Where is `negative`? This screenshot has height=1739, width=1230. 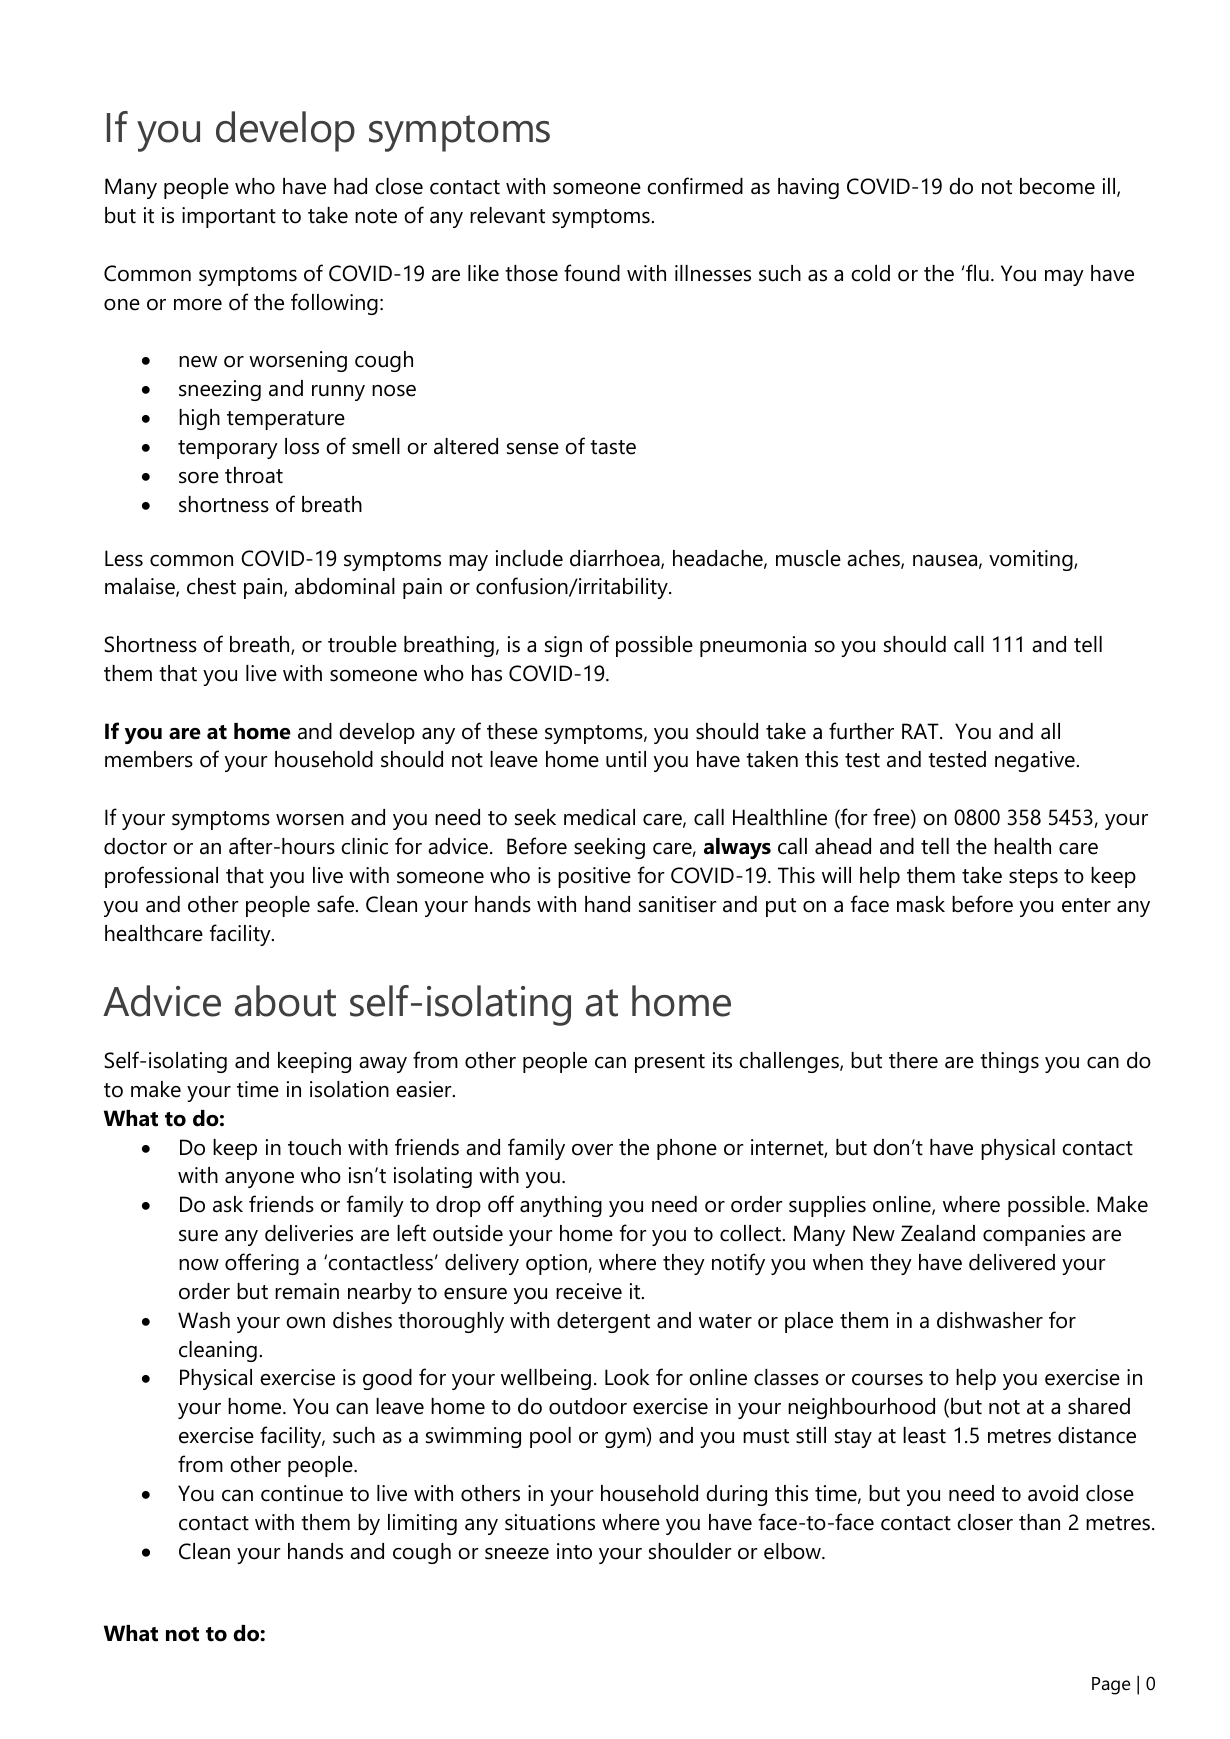 negative is located at coordinates (1035, 761).
